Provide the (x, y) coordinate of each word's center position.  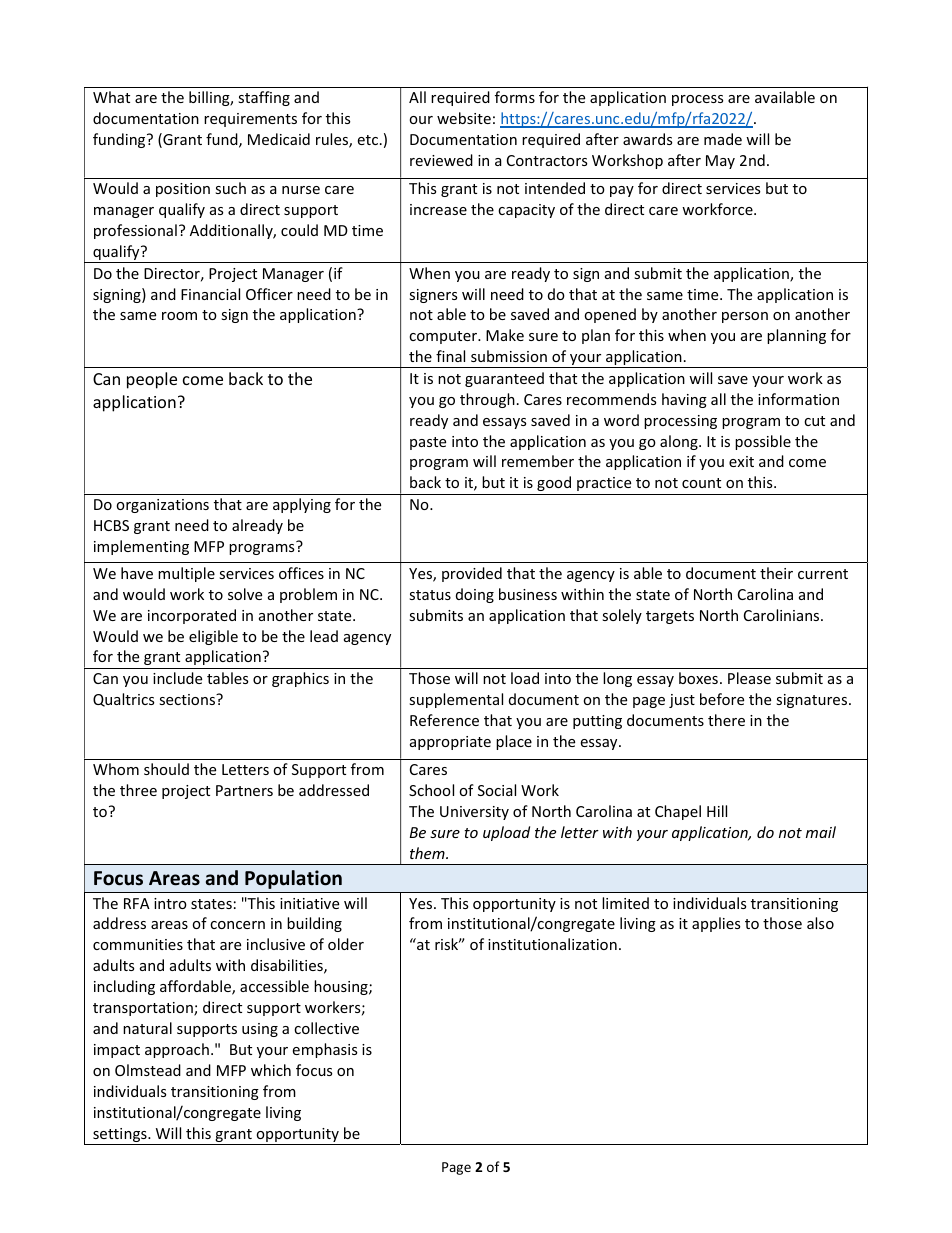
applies (716, 924)
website (464, 118)
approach (177, 1050)
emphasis (325, 1050)
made (723, 139)
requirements (250, 120)
